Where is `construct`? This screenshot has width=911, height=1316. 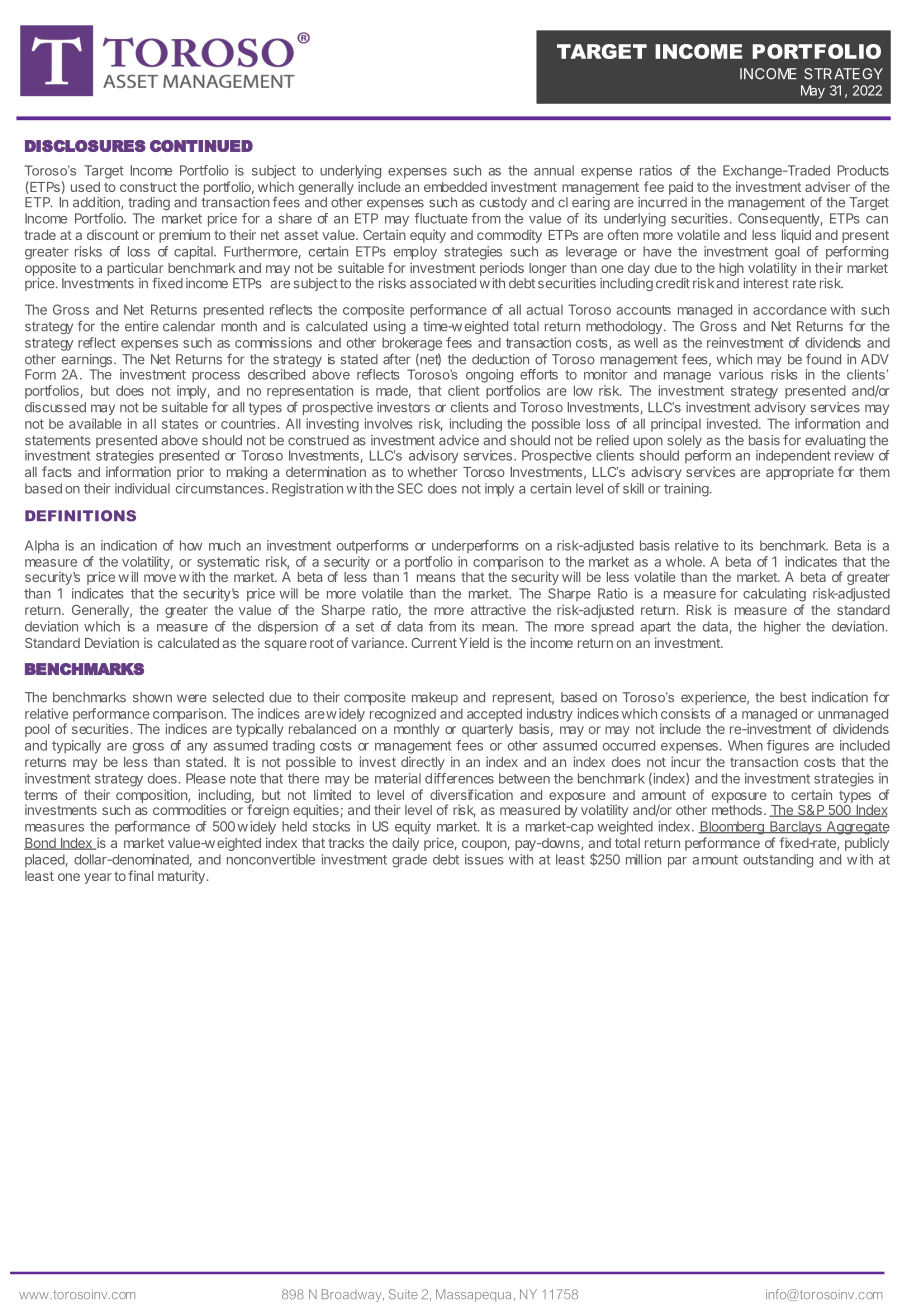
construct is located at coordinates (148, 187).
